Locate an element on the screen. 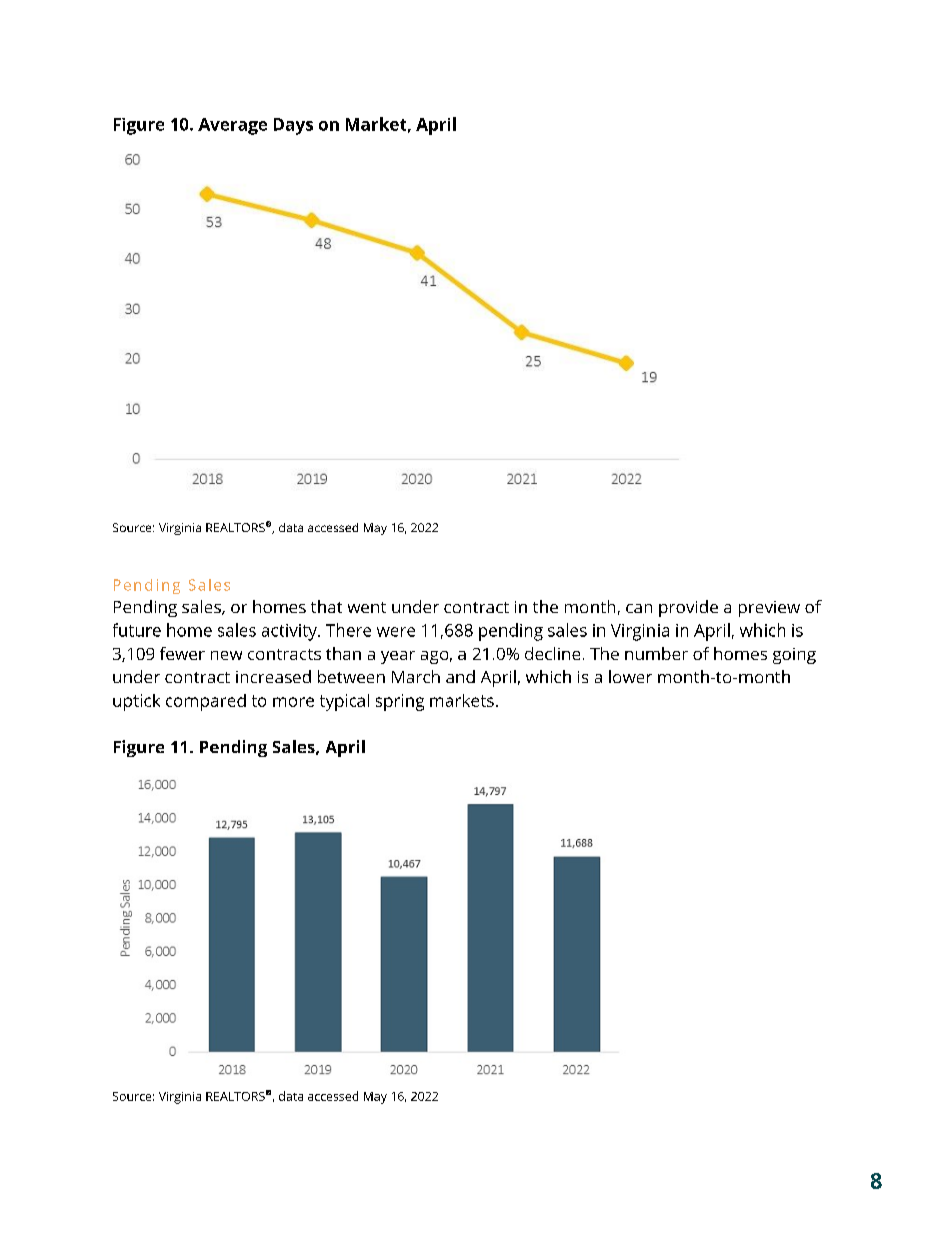 The width and height of the screenshot is (952, 1233). that is located at coordinates (326, 606).
